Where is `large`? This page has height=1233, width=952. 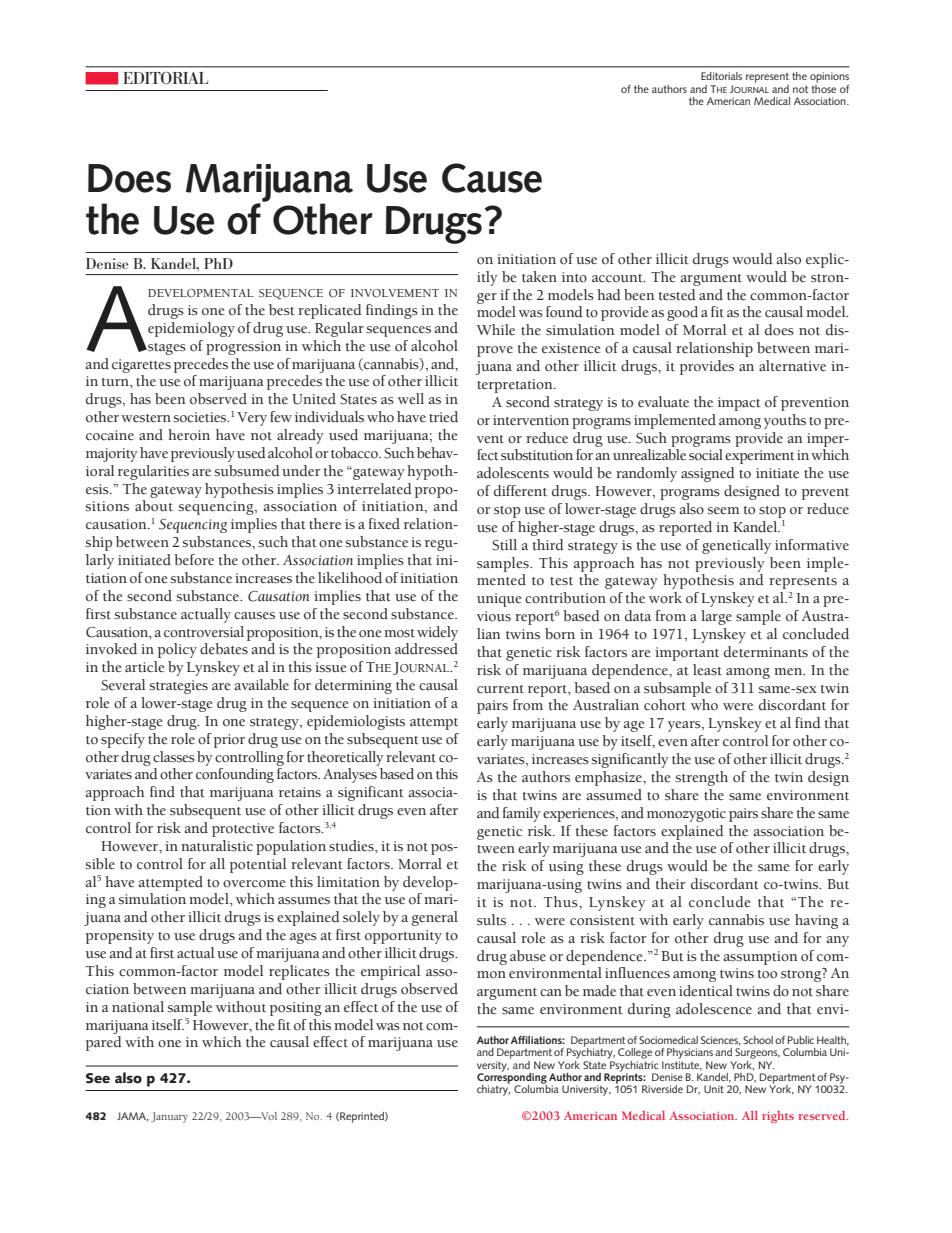 large is located at coordinates (716, 617).
